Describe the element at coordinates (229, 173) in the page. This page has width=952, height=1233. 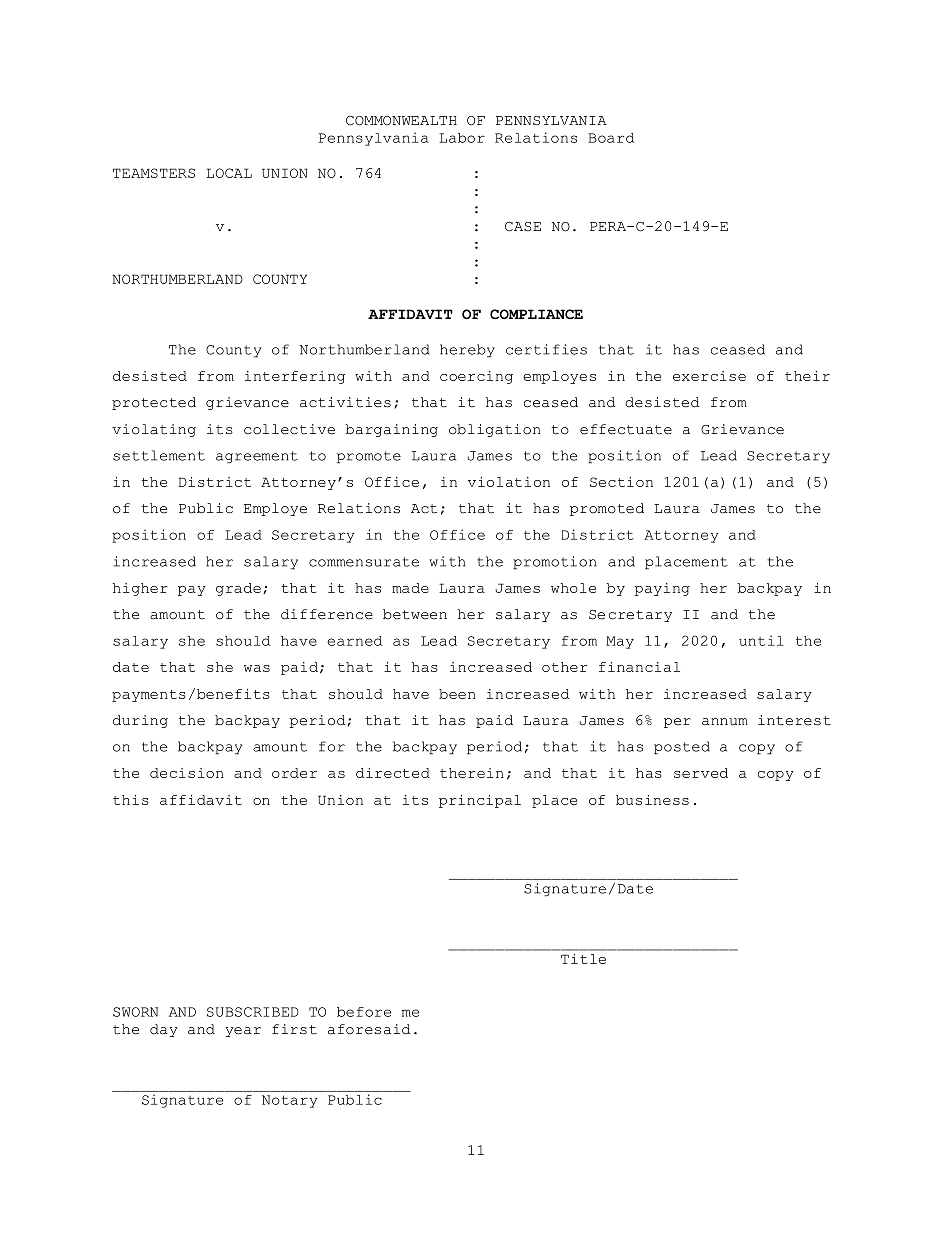
I see `LOCAL` at that location.
